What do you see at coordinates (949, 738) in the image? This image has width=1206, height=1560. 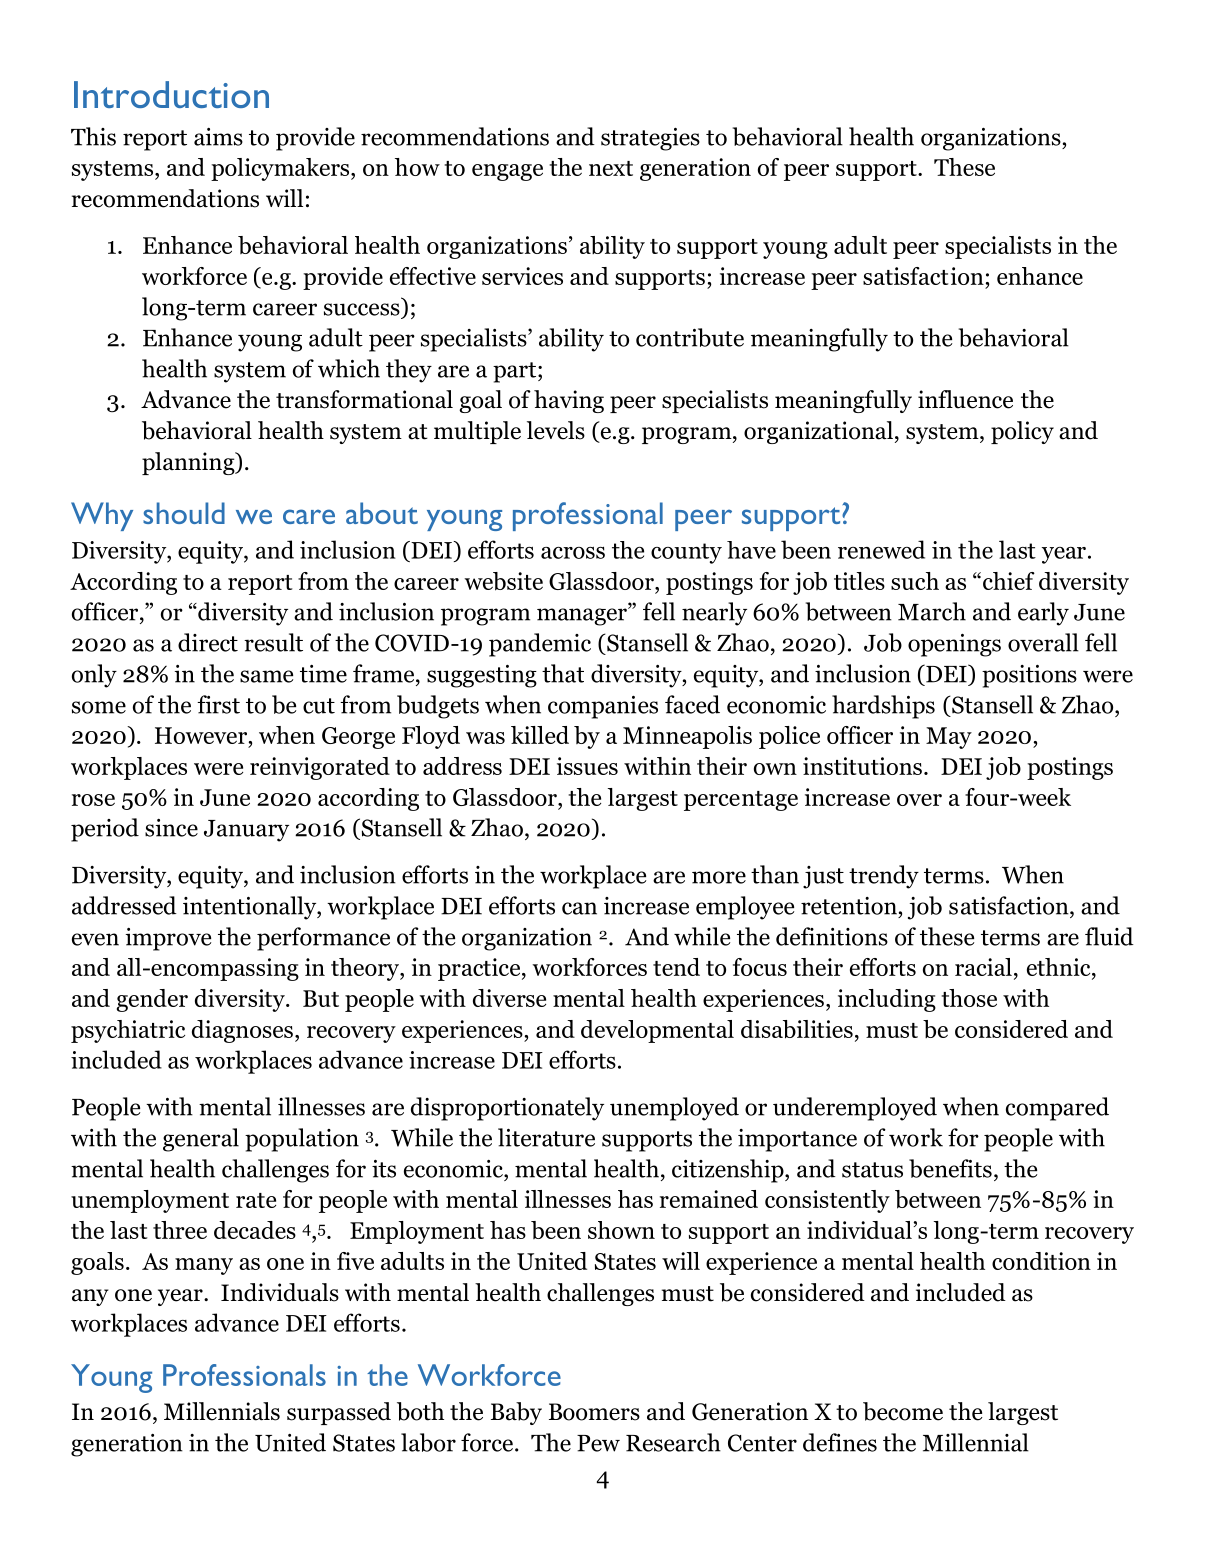 I see `May` at bounding box center [949, 738].
